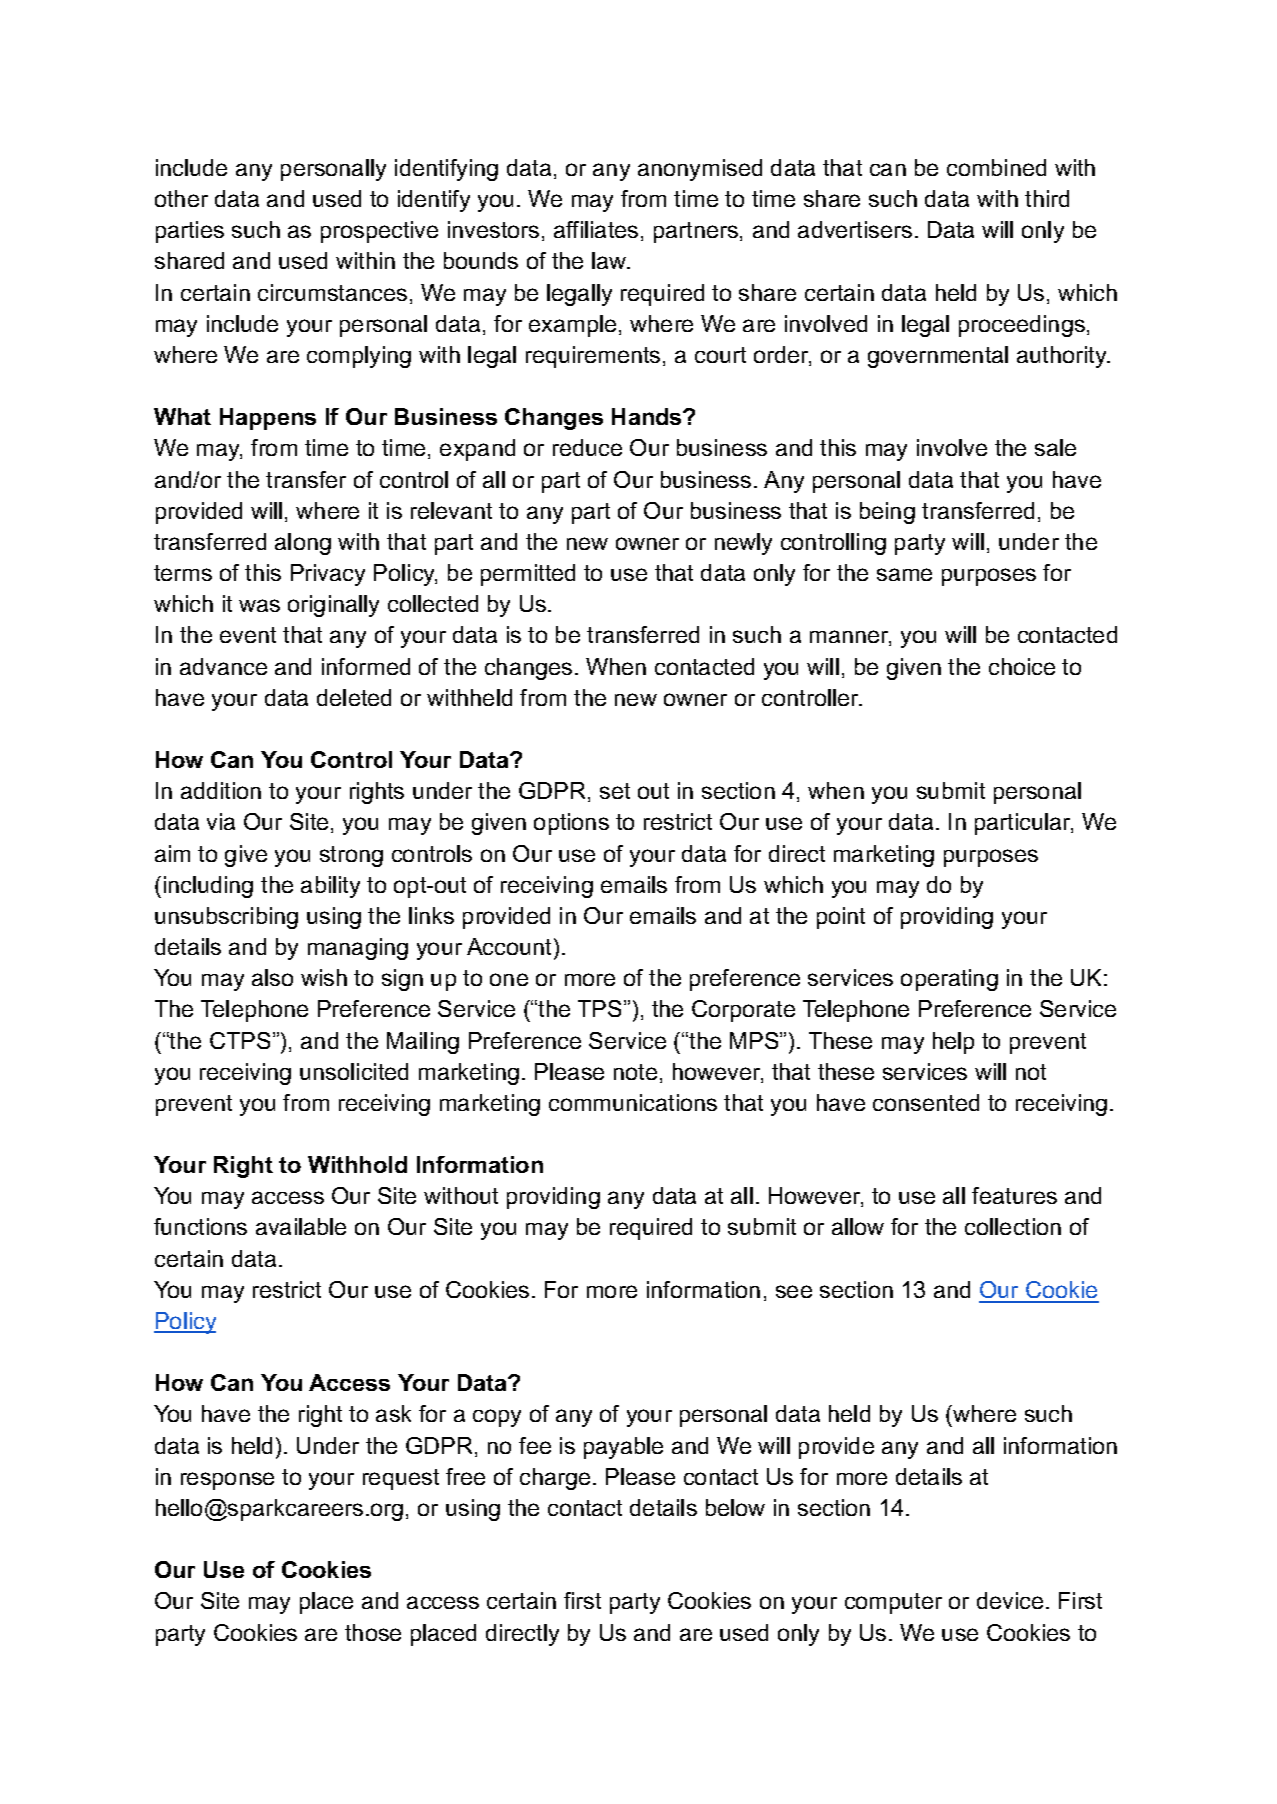 The image size is (1277, 1804). What do you see at coordinates (354, 1071) in the page?
I see `unsolicited` at bounding box center [354, 1071].
